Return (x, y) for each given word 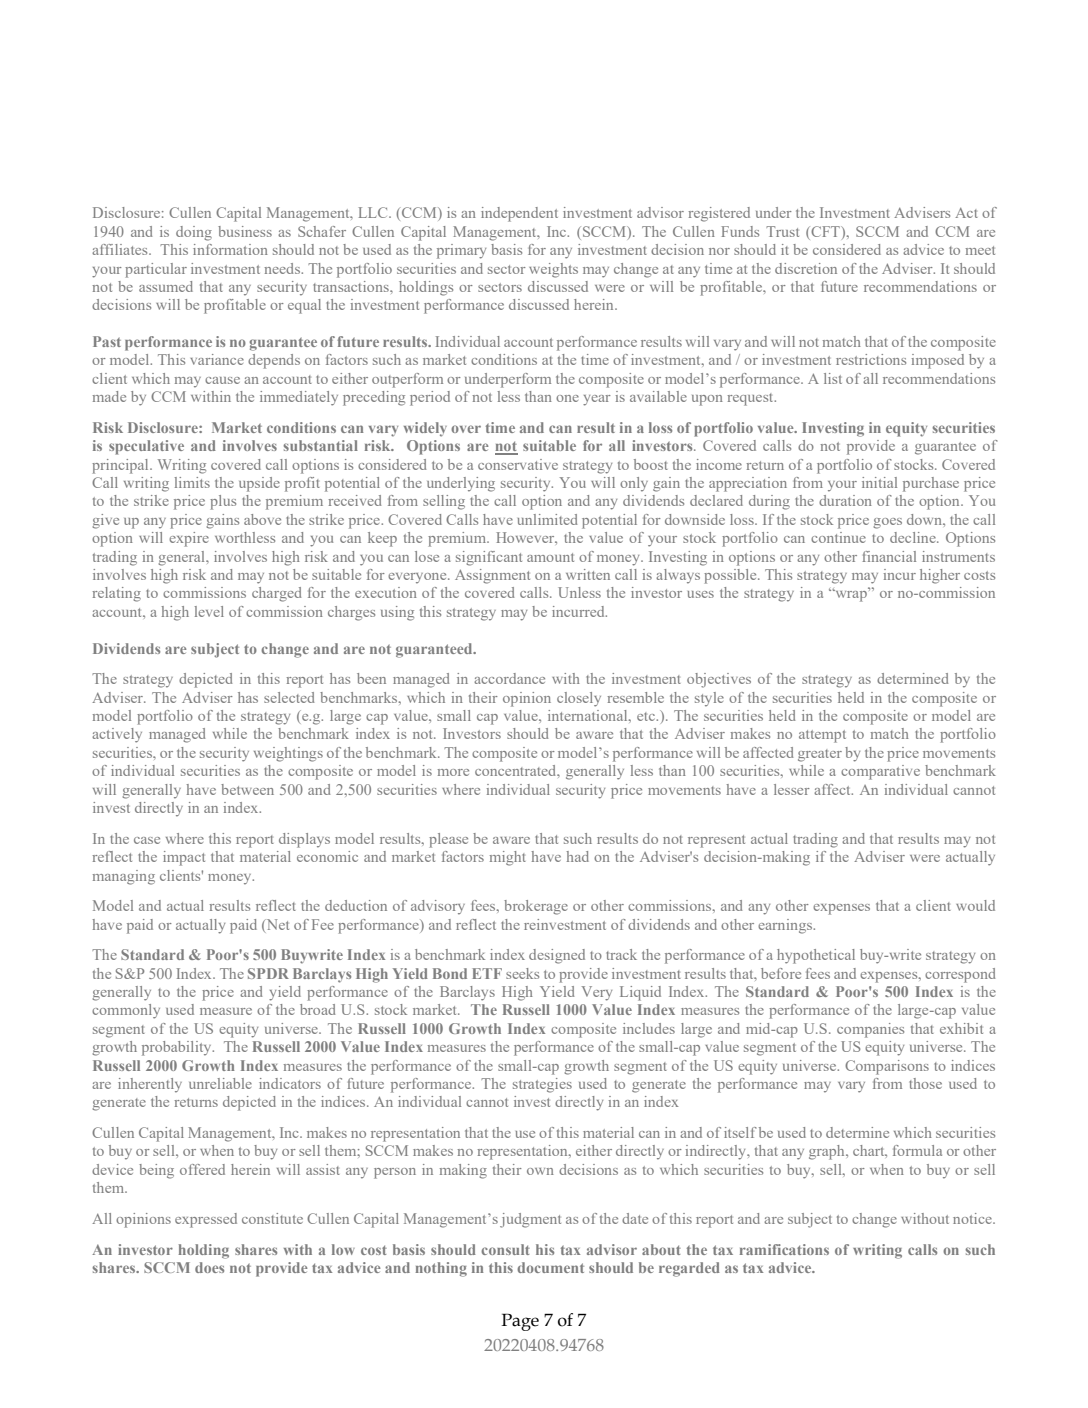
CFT (825, 231)
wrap (850, 595)
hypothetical (816, 956)
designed (557, 956)
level (209, 611)
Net (276, 925)
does (209, 1267)
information (230, 249)
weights (553, 270)
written (588, 574)
